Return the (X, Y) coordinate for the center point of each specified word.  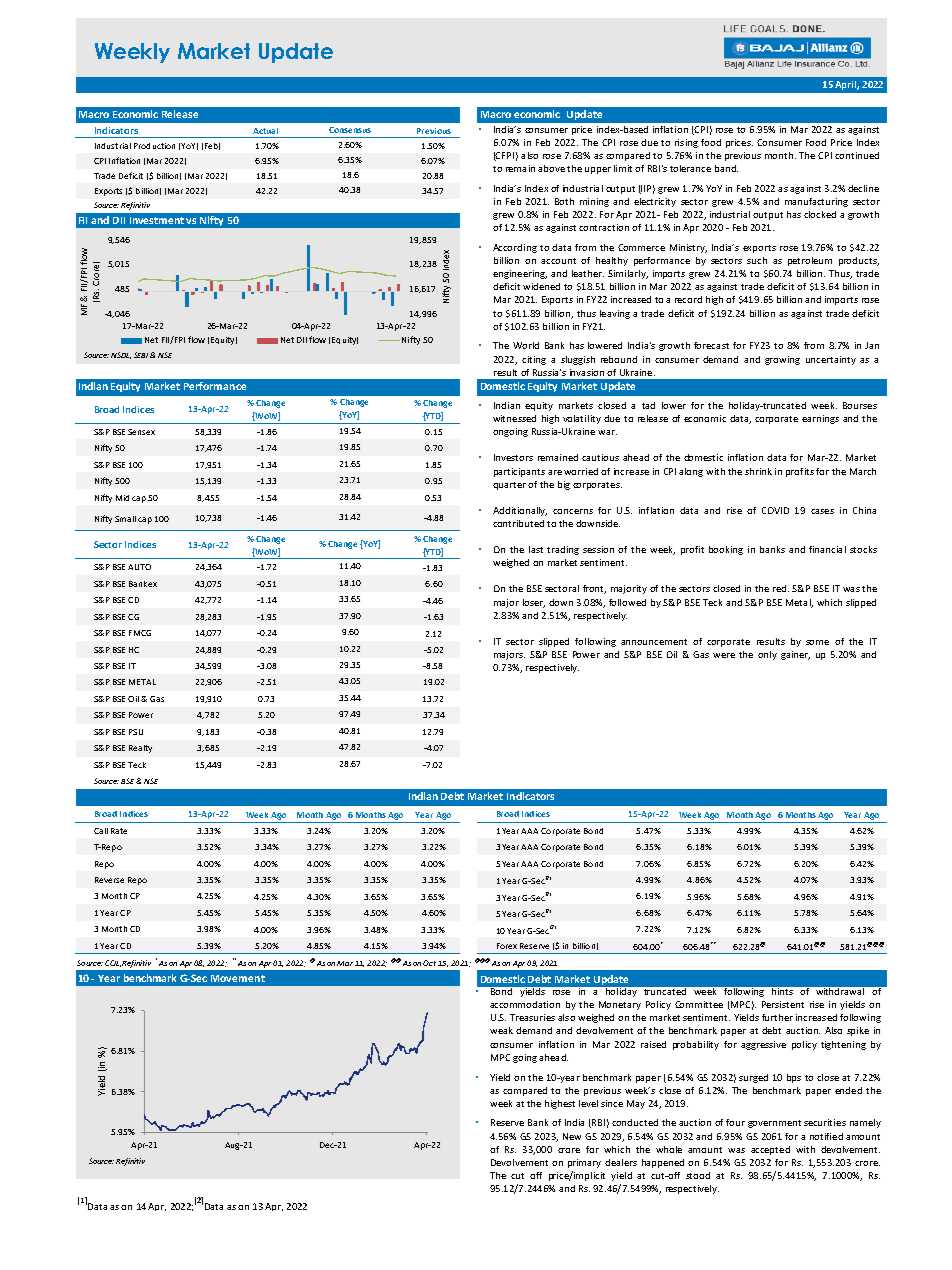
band (726, 168)
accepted (770, 1150)
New (572, 1136)
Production (154, 146)
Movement (238, 978)
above (551, 168)
